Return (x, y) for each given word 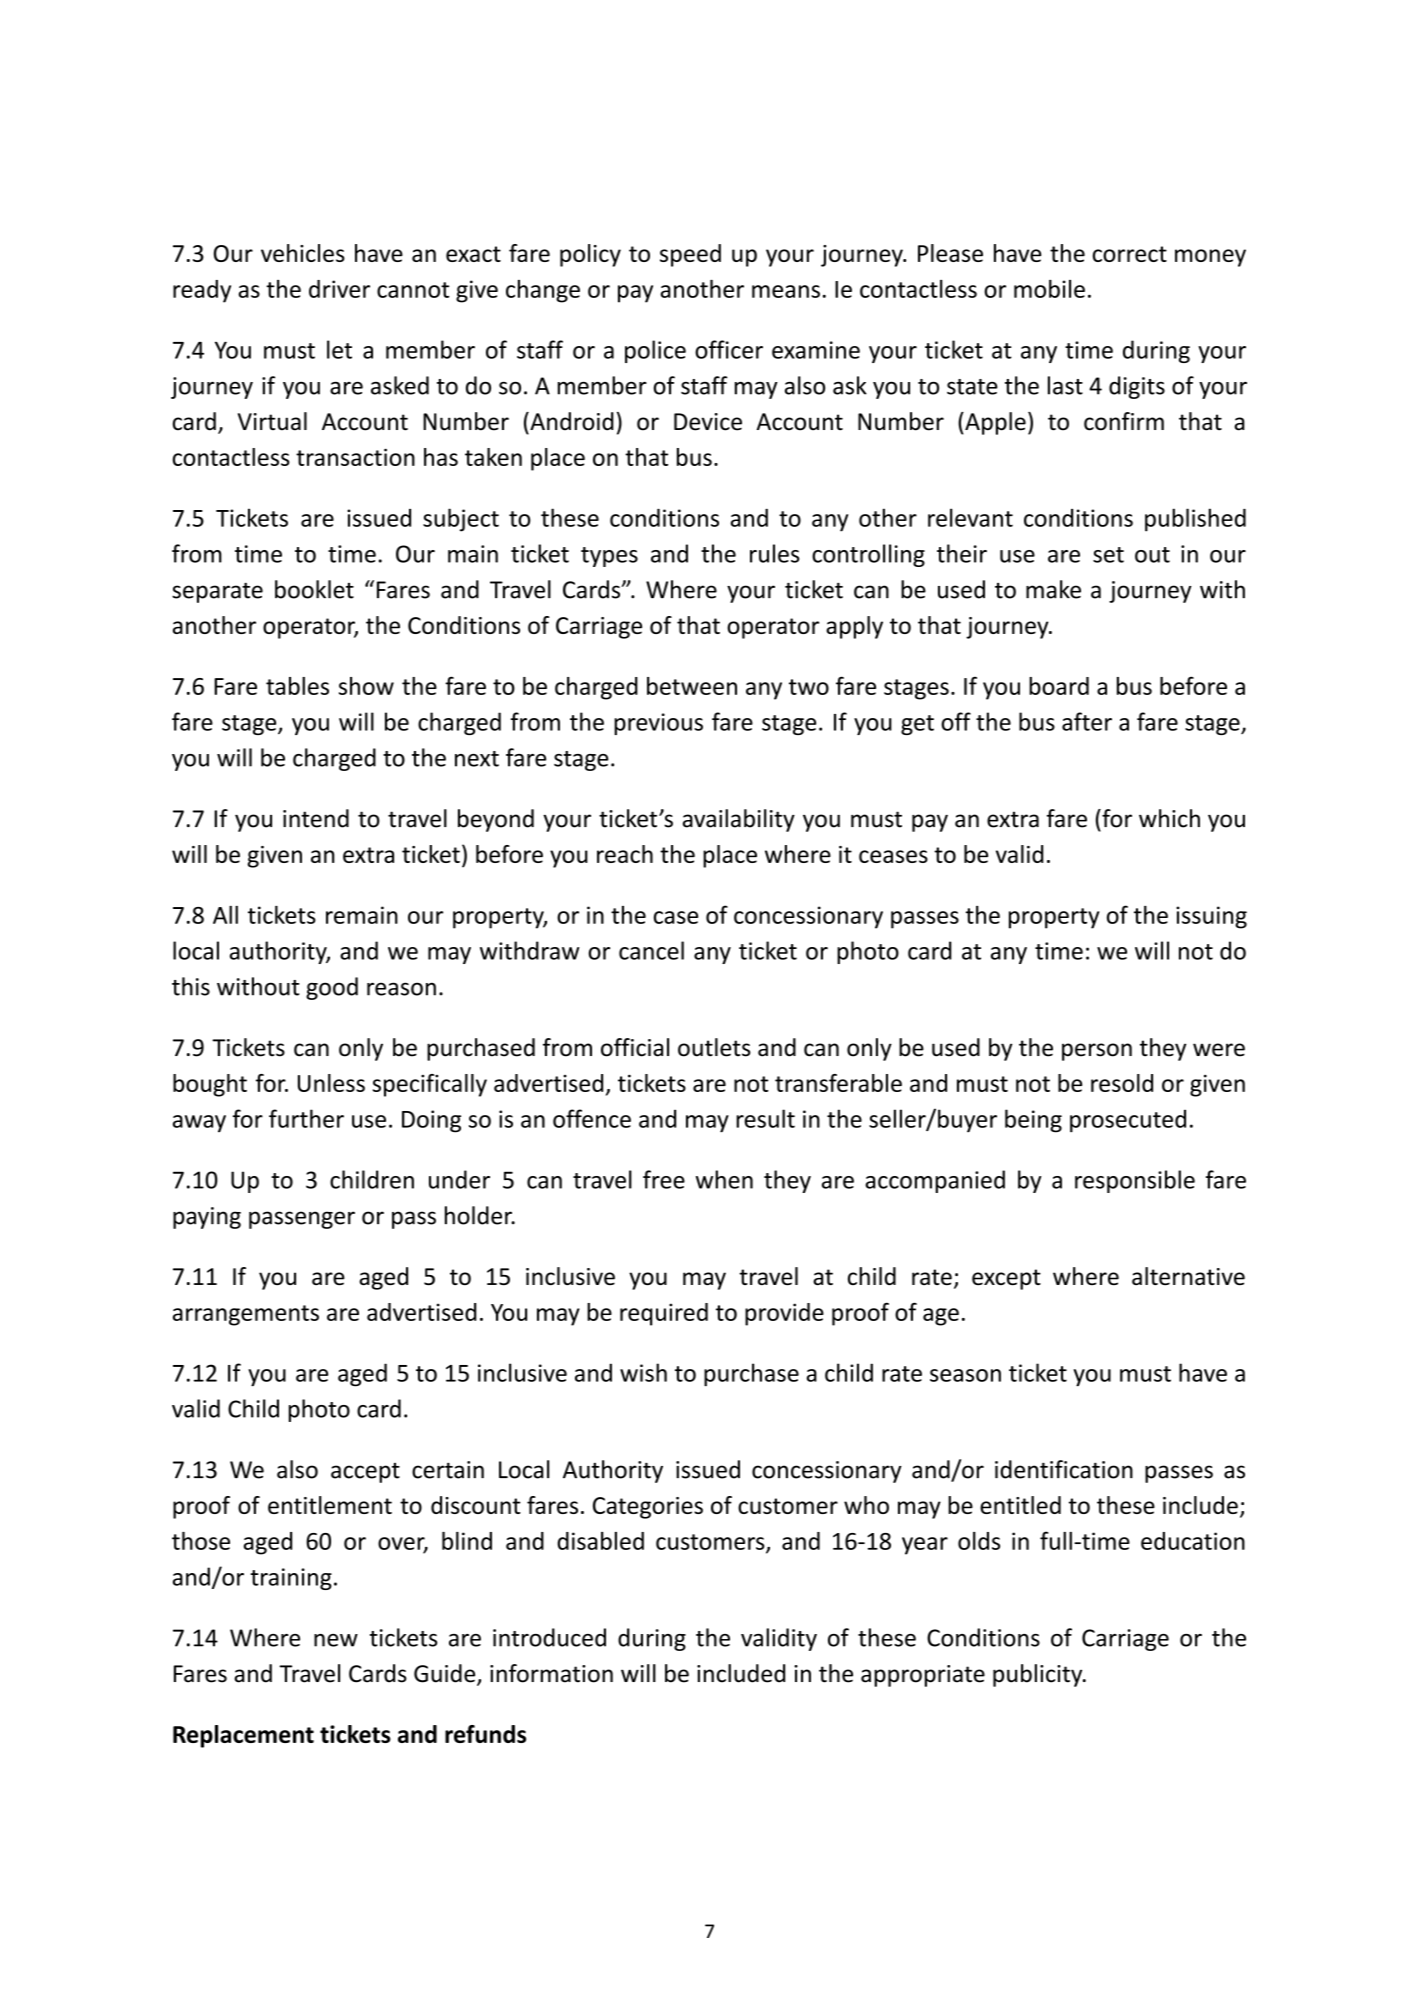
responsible (1135, 1181)
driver (339, 289)
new (336, 1640)
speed (690, 255)
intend (316, 818)
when (724, 1179)
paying (207, 1218)
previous (658, 724)
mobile (1049, 289)
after (1087, 721)
